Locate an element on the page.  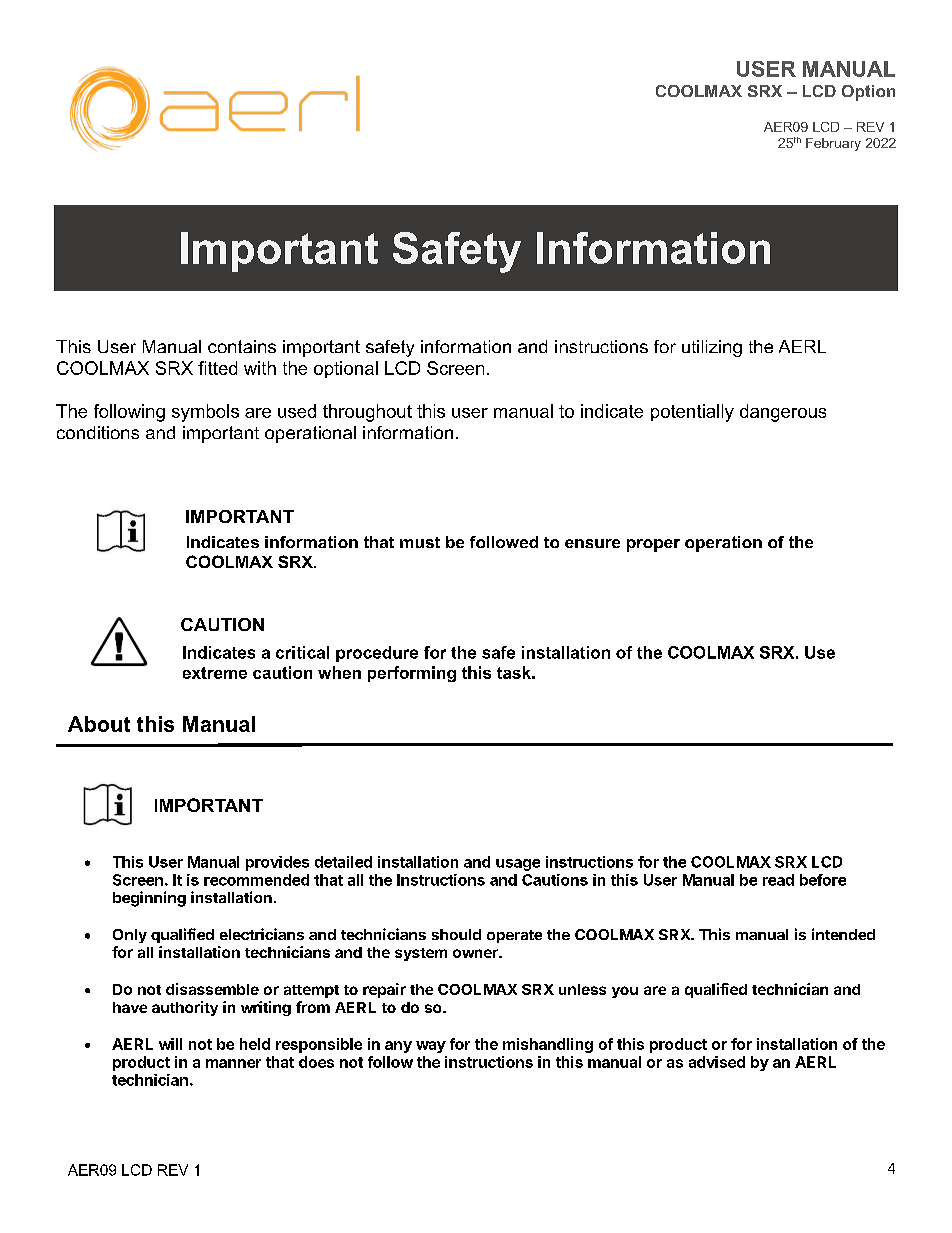
throughout is located at coordinates (367, 413).
